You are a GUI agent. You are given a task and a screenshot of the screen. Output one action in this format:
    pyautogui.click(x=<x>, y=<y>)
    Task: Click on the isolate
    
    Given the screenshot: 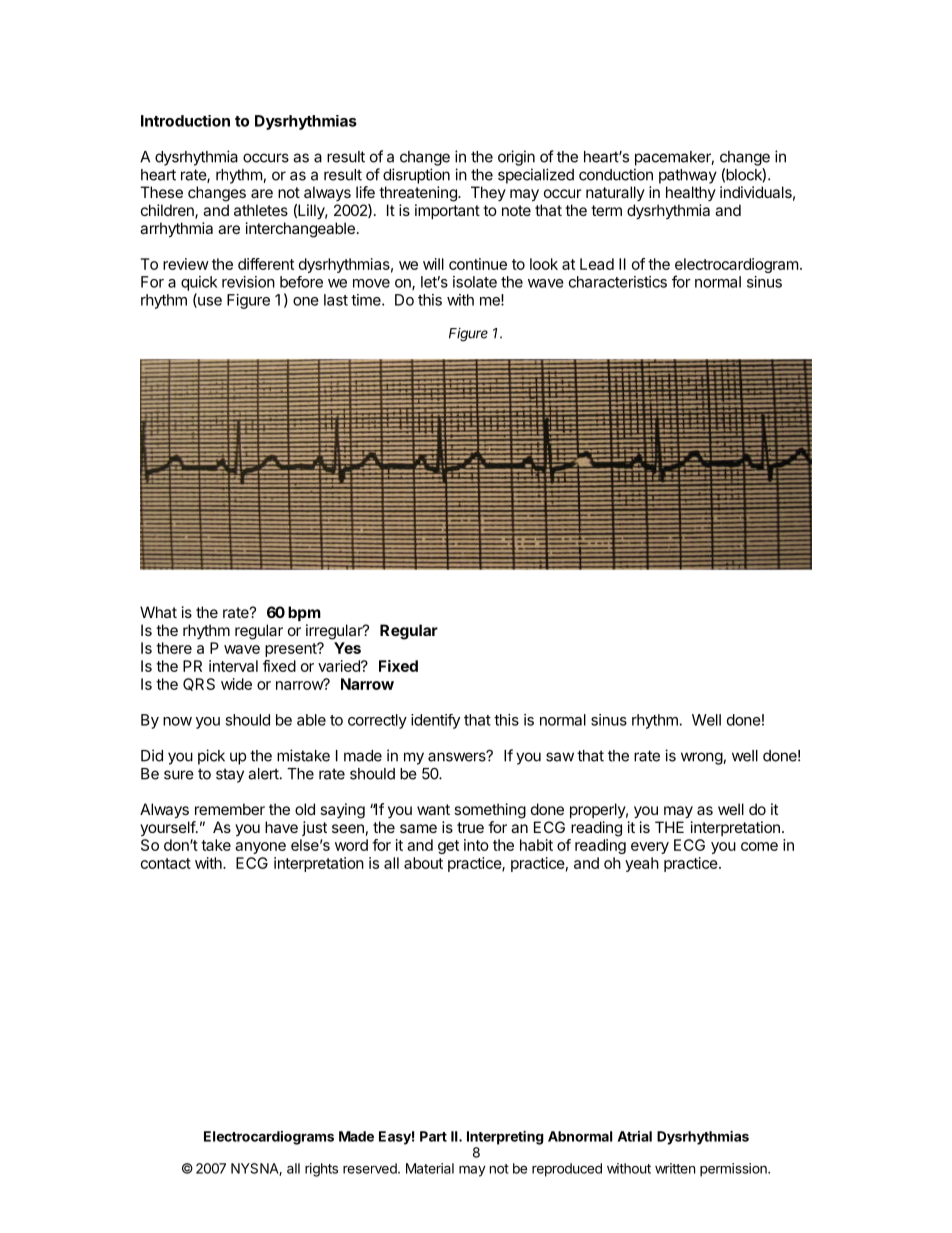 What is the action you would take?
    pyautogui.click(x=475, y=282)
